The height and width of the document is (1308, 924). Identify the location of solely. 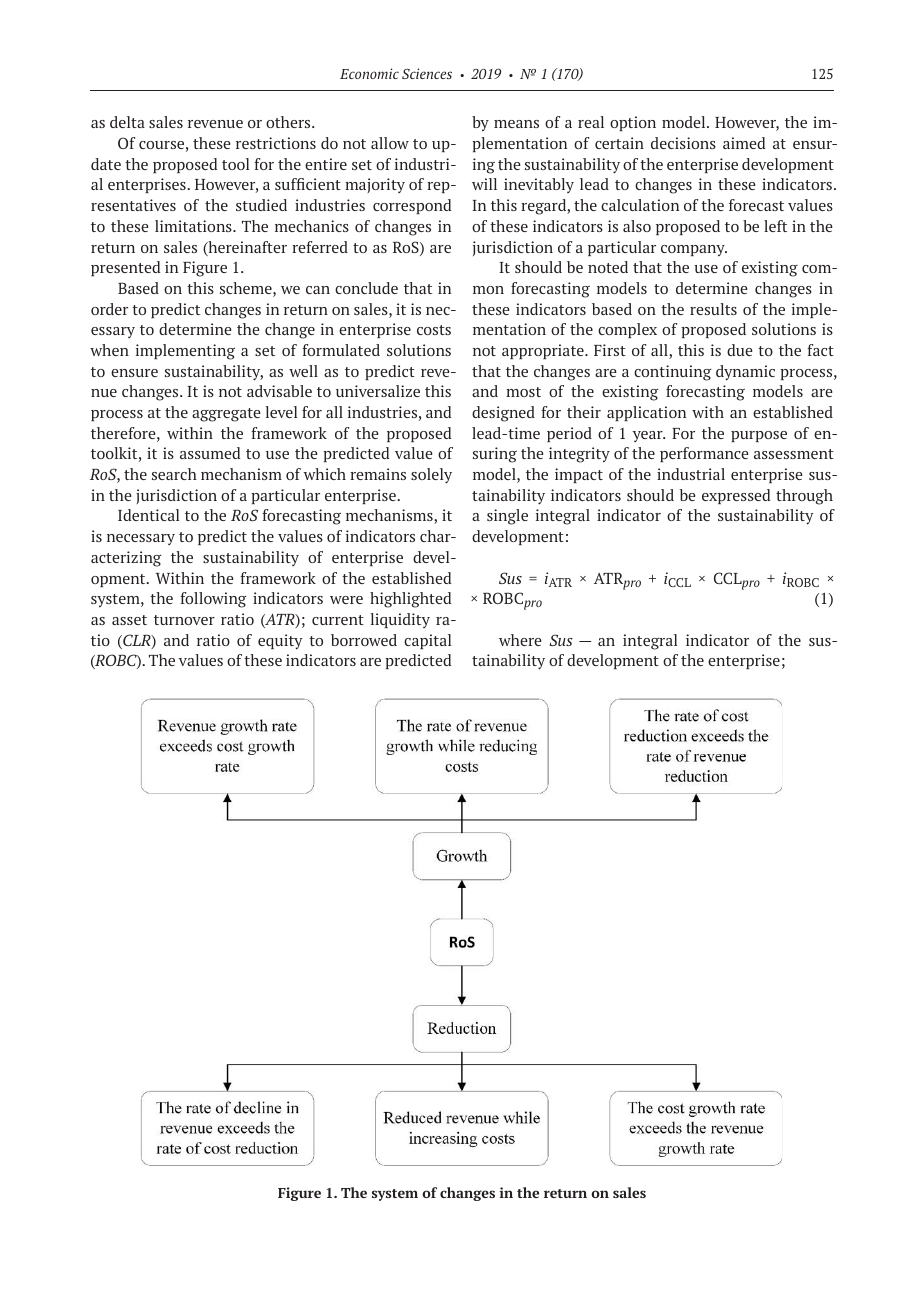
(431, 476).
